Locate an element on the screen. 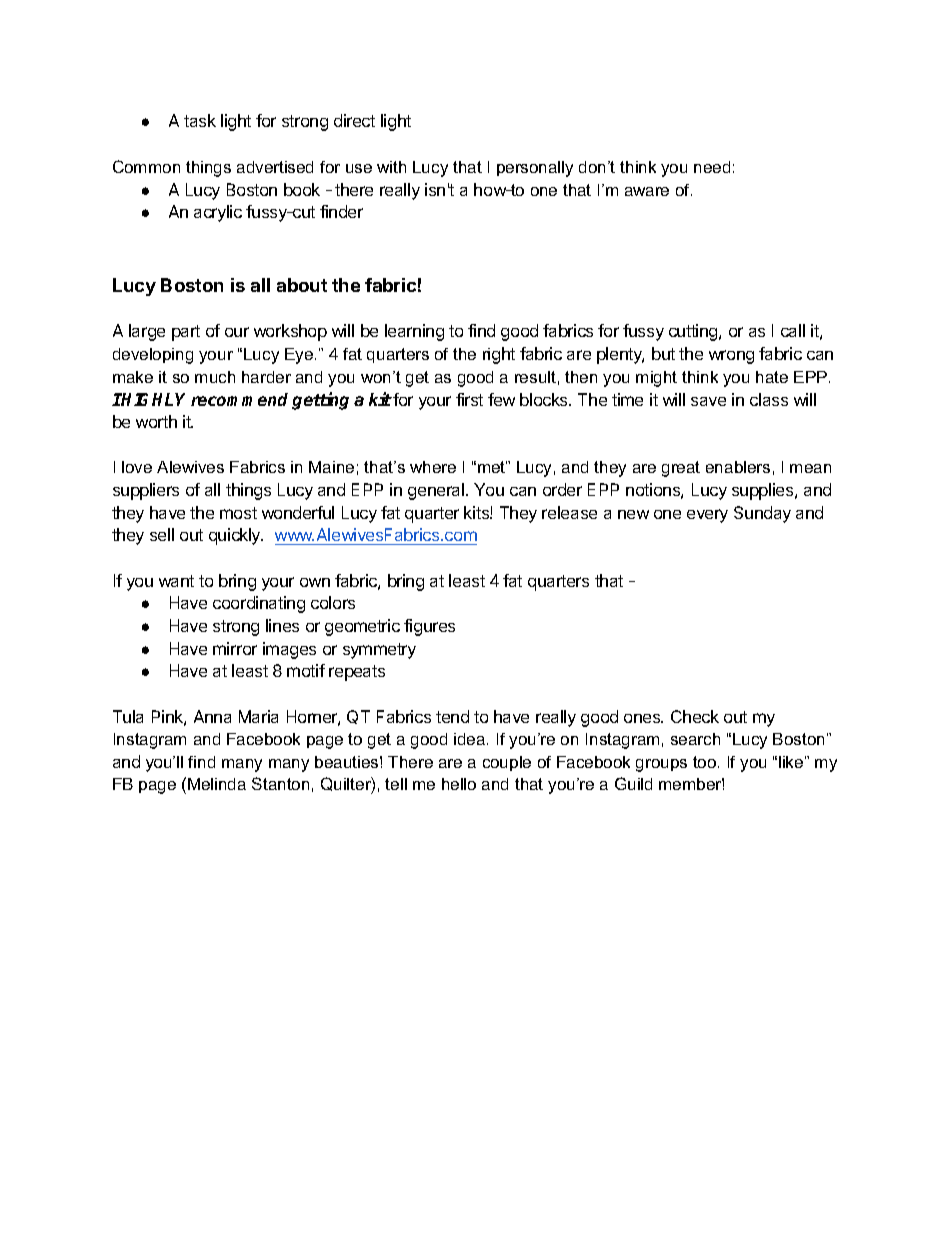  too is located at coordinates (706, 762).
